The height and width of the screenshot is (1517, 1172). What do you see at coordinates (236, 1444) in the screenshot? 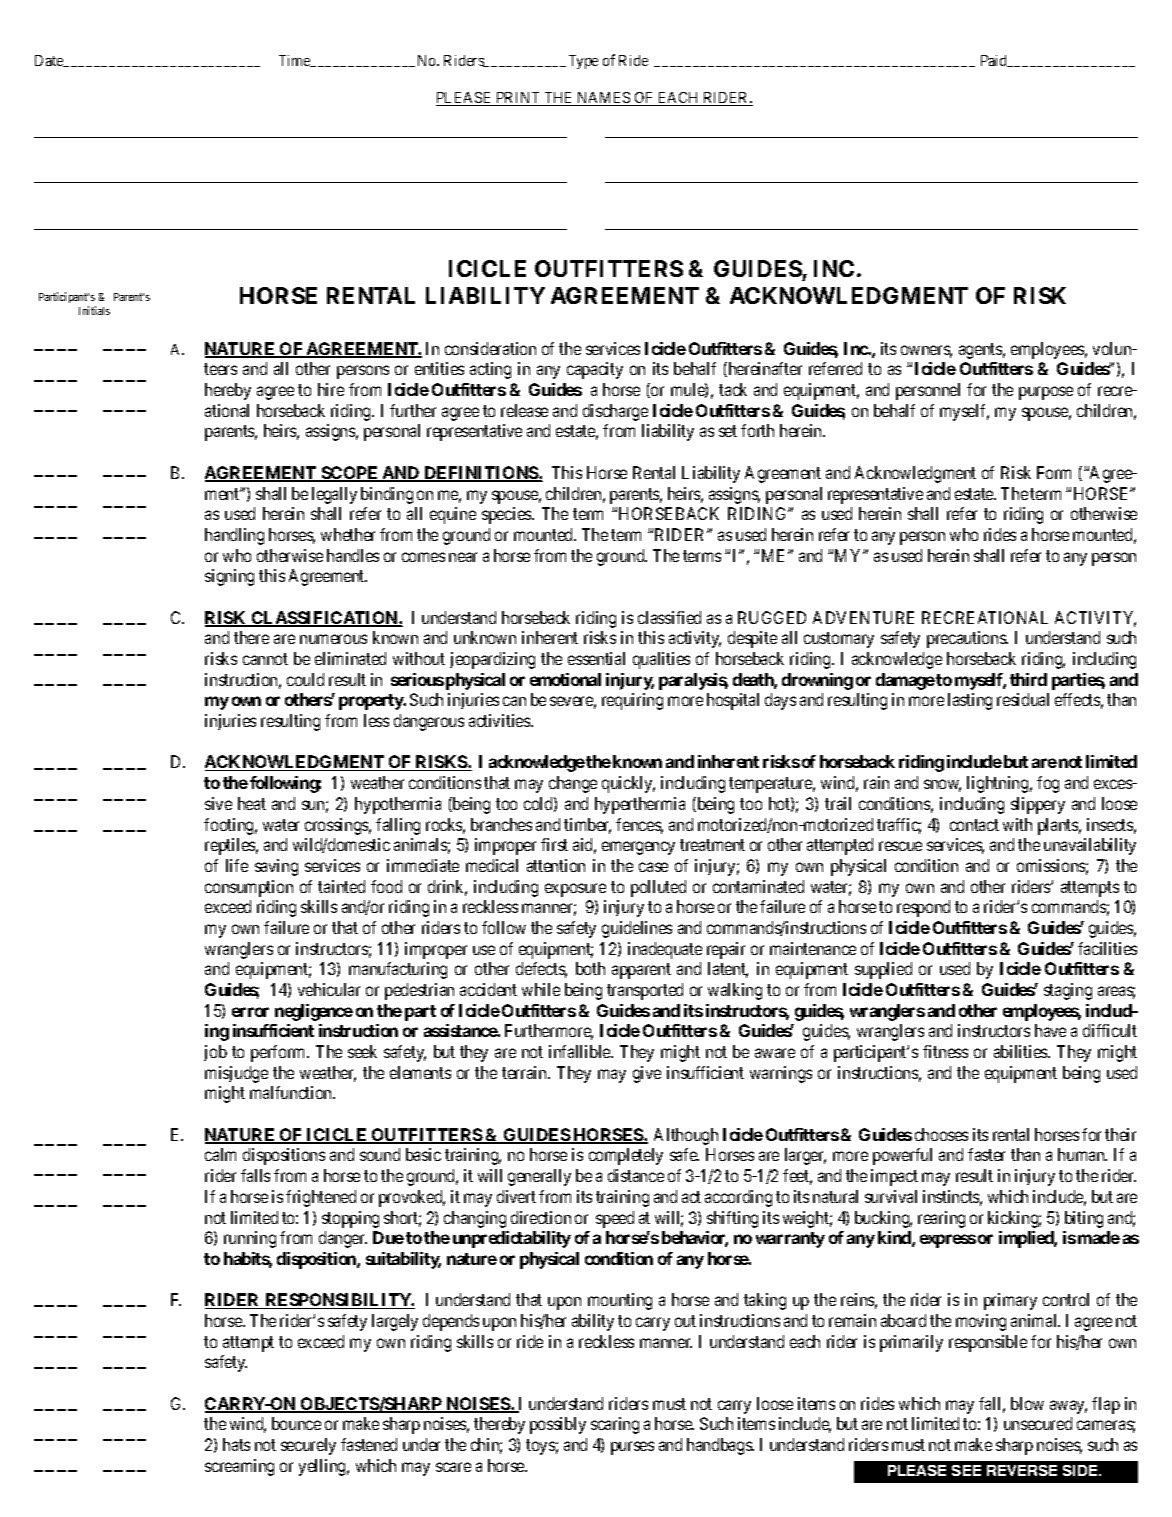
I see `hats` at bounding box center [236, 1444].
